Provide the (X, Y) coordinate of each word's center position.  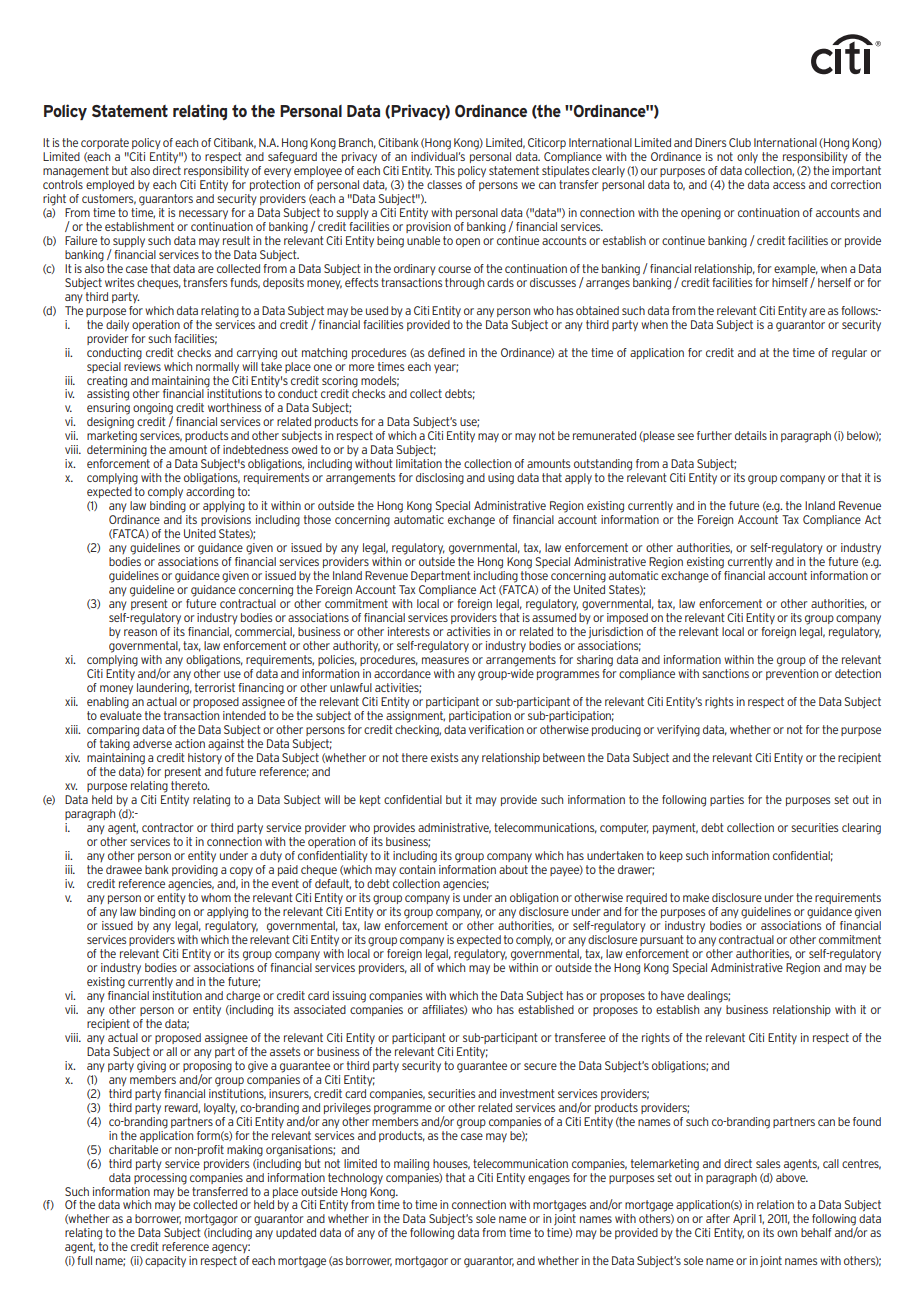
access (789, 185)
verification (496, 729)
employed (110, 185)
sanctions (725, 673)
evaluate (121, 715)
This (445, 170)
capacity (165, 1262)
